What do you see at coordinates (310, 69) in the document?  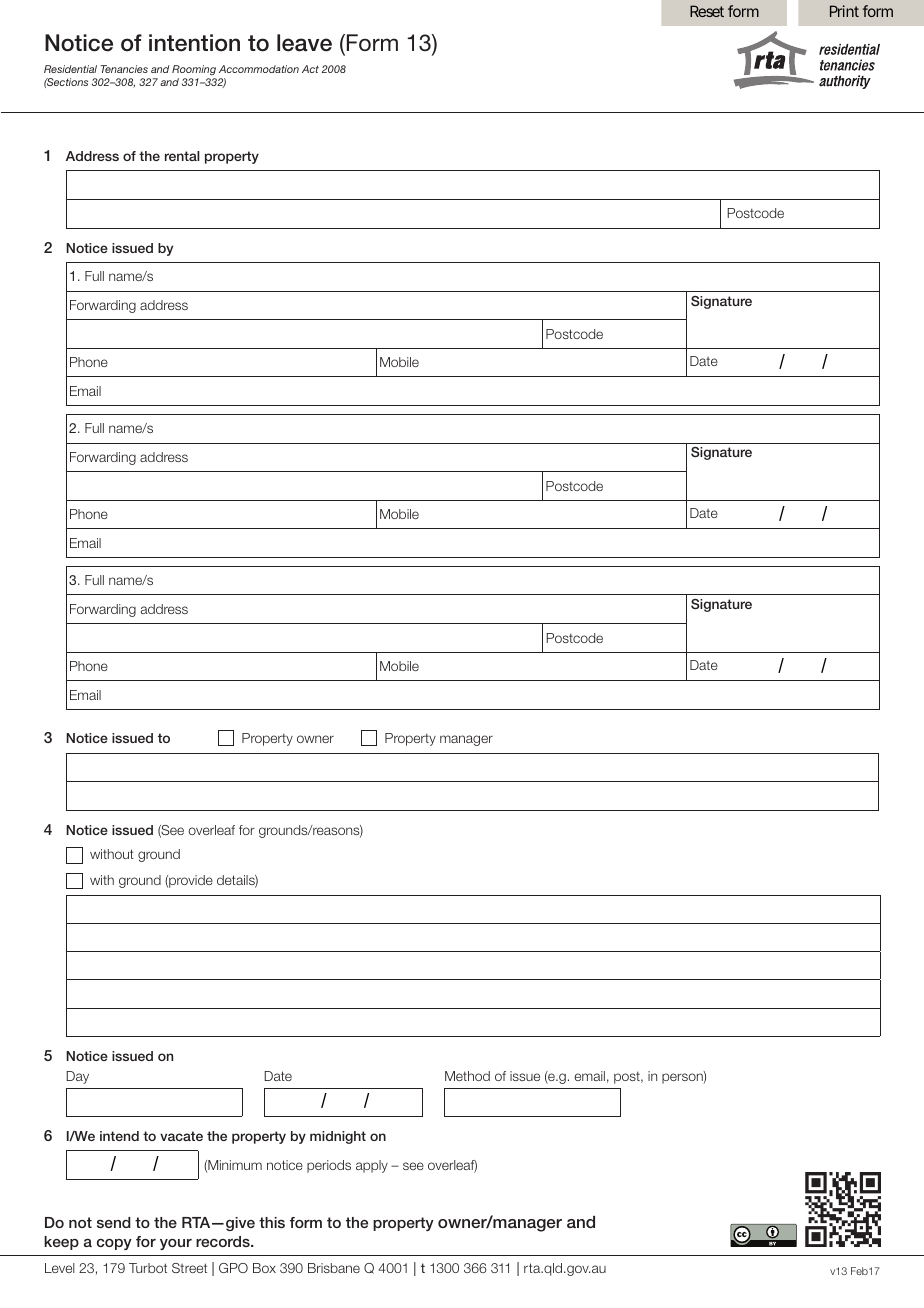 I see `Act` at bounding box center [310, 69].
